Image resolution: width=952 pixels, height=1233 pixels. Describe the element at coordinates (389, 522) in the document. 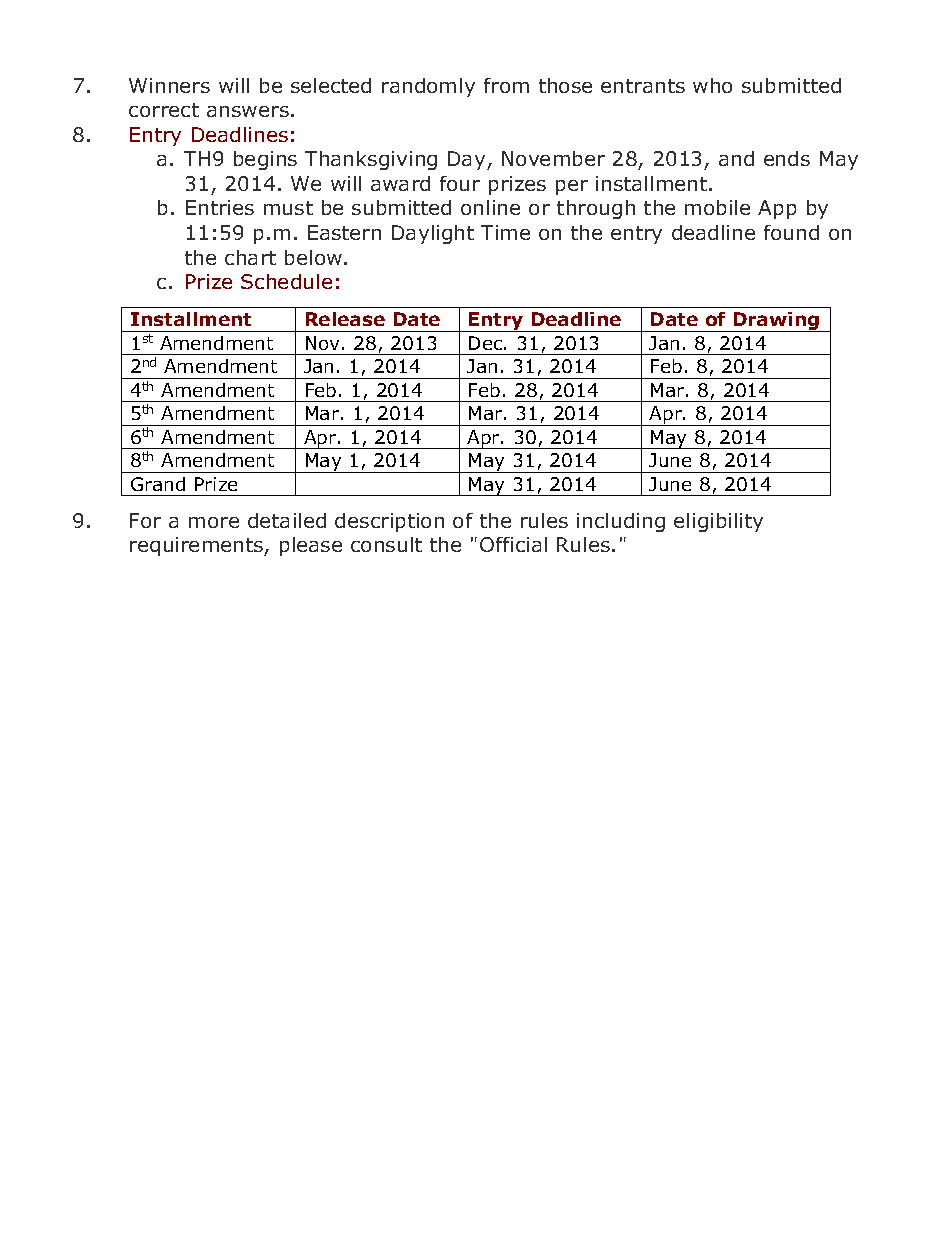

I see `description` at that location.
